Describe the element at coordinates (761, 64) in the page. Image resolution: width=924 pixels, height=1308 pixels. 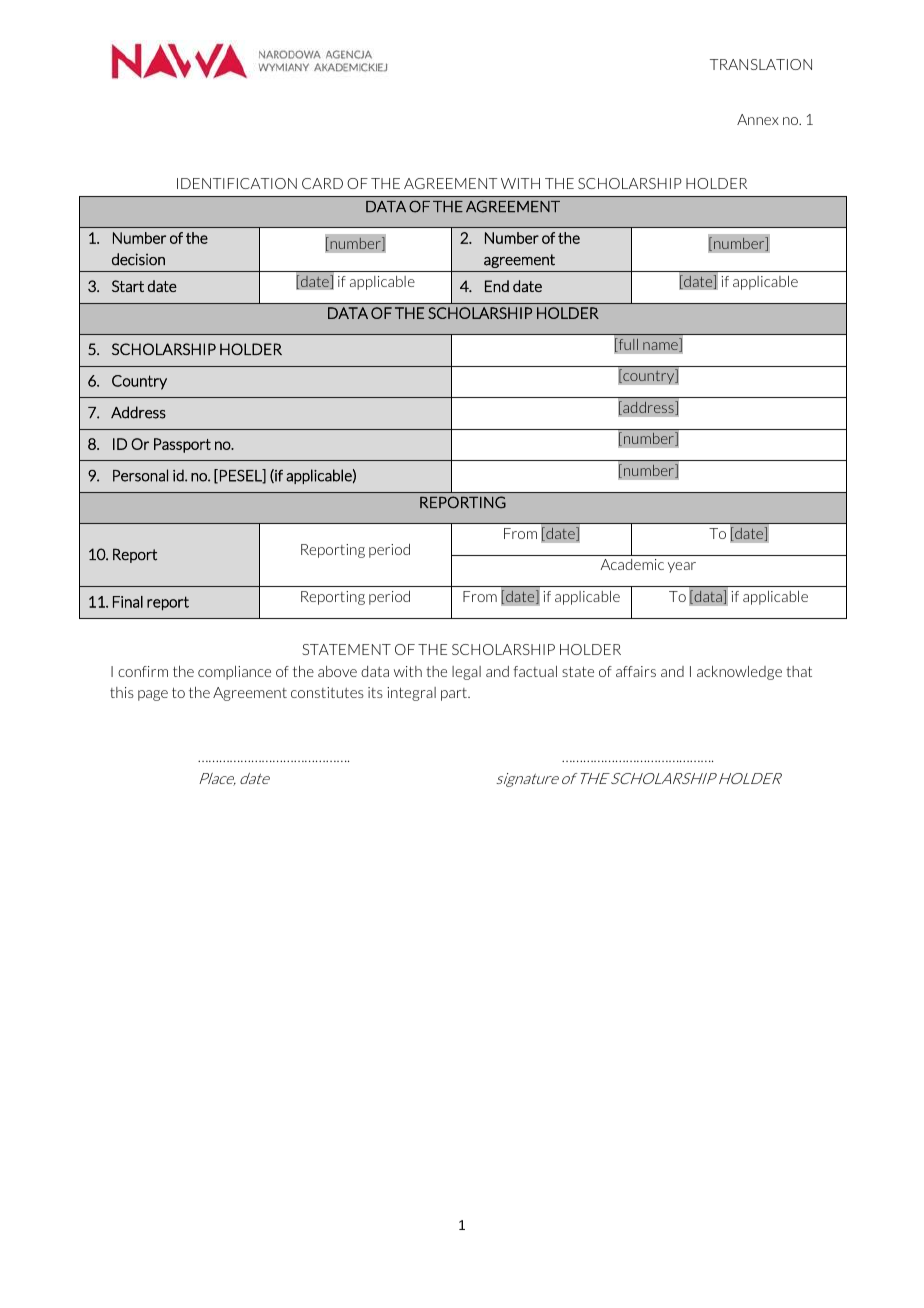
I see `TRANSLATION` at that location.
